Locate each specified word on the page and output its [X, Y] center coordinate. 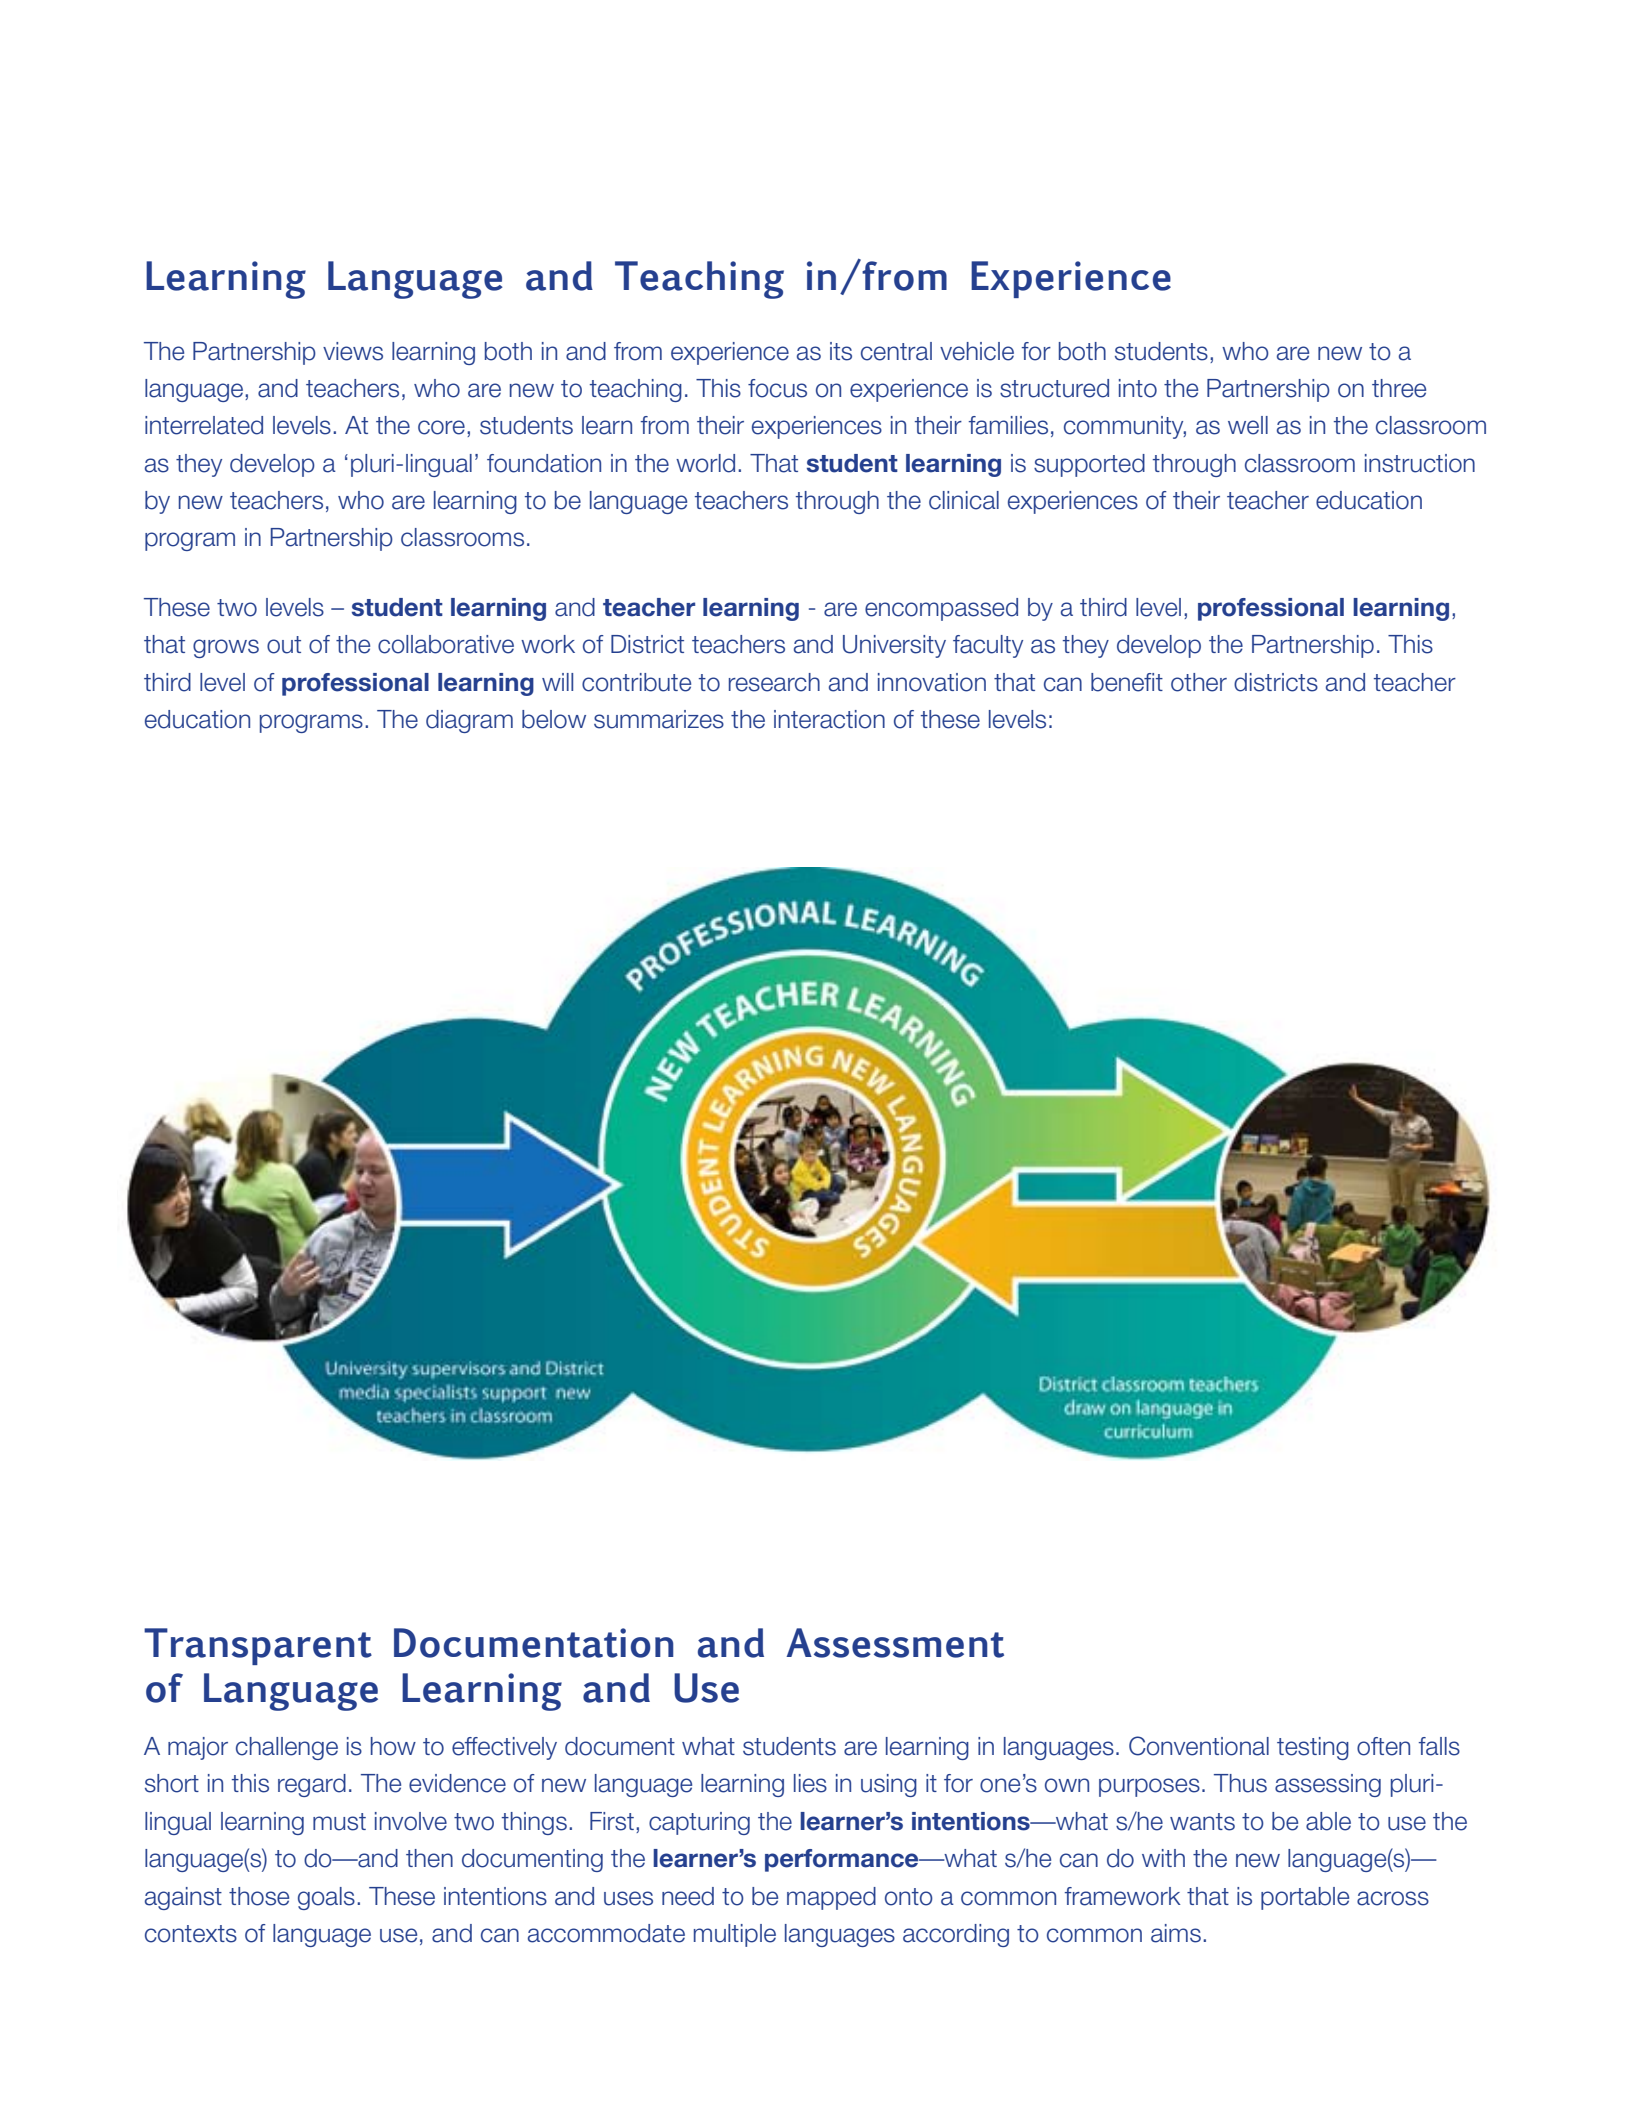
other [1199, 682]
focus [777, 388]
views [353, 351]
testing [1313, 1748]
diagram [469, 721]
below [554, 719]
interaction [829, 719]
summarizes [659, 719]
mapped [831, 1898]
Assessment [895, 1643]
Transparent [258, 1646]
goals [326, 1898]
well [1248, 425]
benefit [1127, 682]
